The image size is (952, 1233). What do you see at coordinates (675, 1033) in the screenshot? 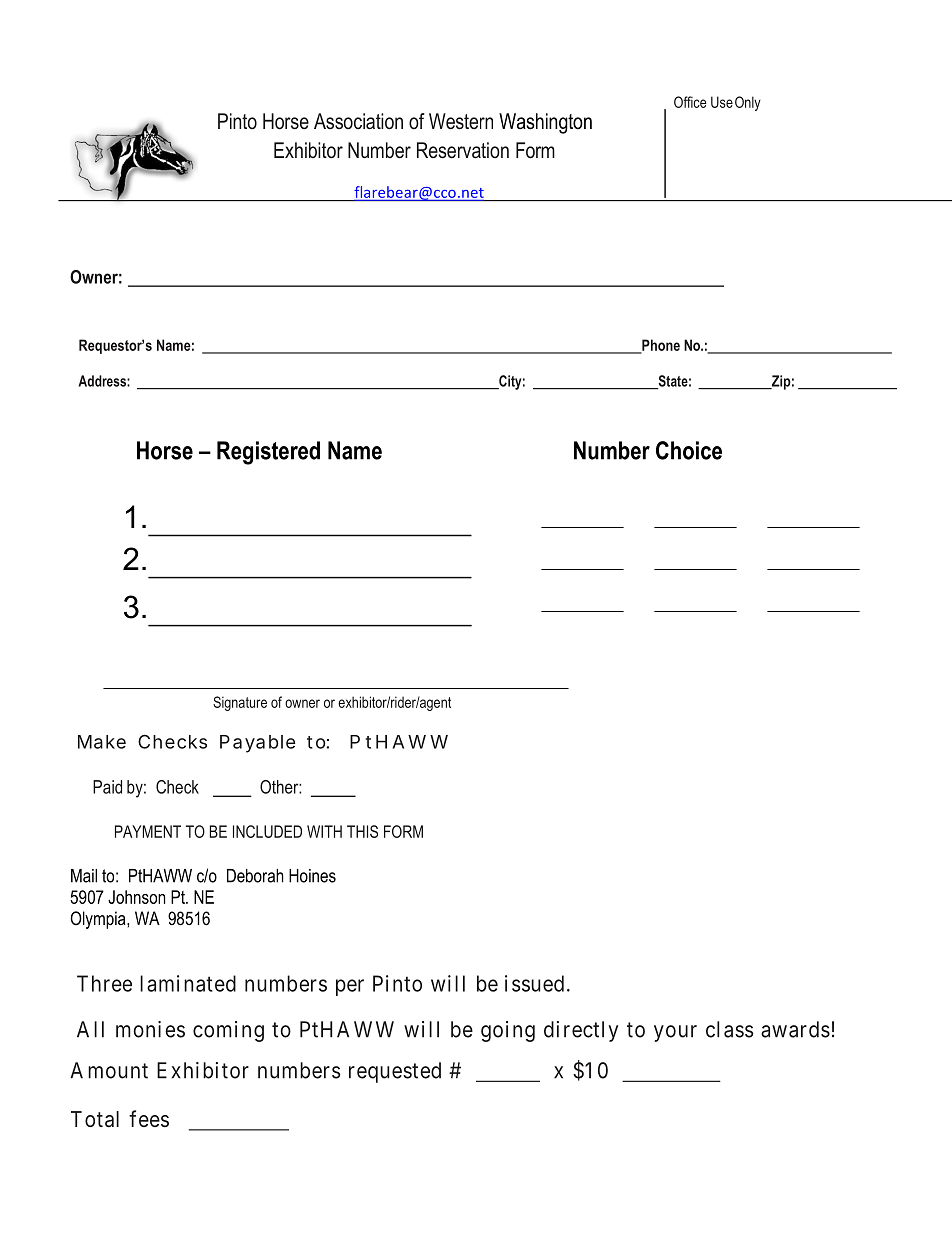
I see `your` at bounding box center [675, 1033].
